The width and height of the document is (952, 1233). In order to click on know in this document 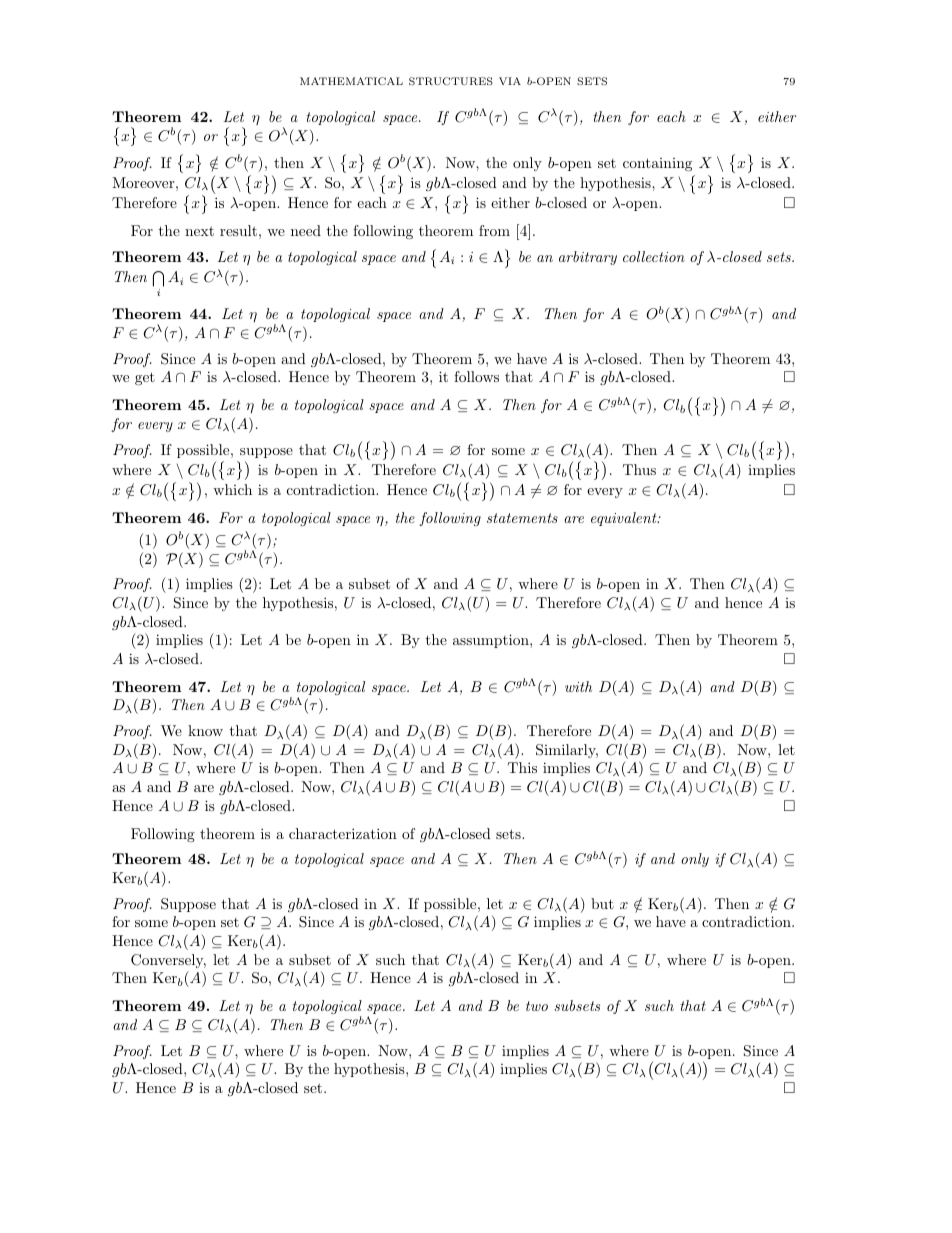, I will do `click(205, 730)`.
